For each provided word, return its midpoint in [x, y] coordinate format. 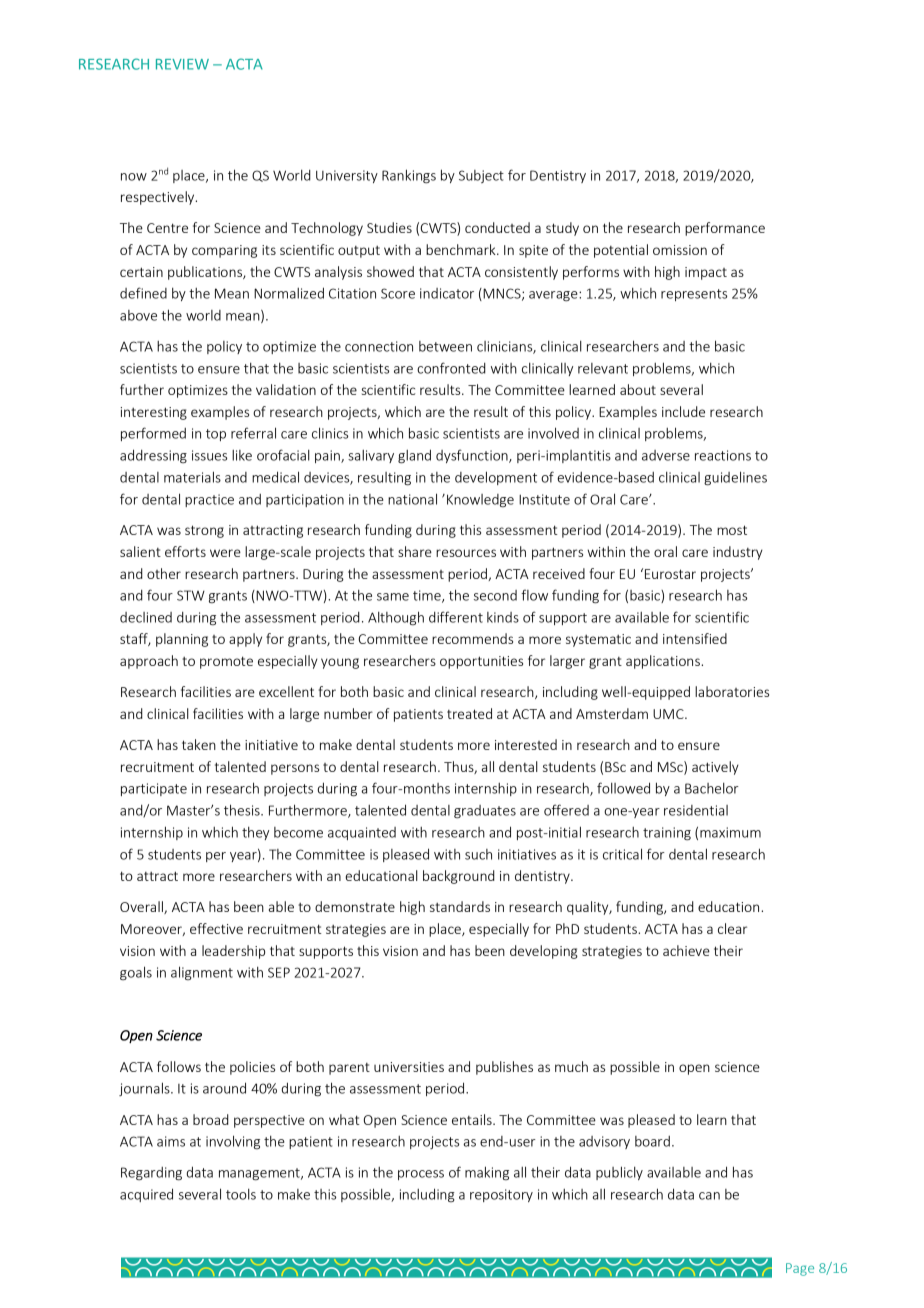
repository [501, 1195]
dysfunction [473, 456]
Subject [481, 176]
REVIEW [182, 64]
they [255, 833]
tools [241, 1194]
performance [725, 229]
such [478, 854]
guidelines [735, 478]
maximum [730, 832]
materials [192, 477]
